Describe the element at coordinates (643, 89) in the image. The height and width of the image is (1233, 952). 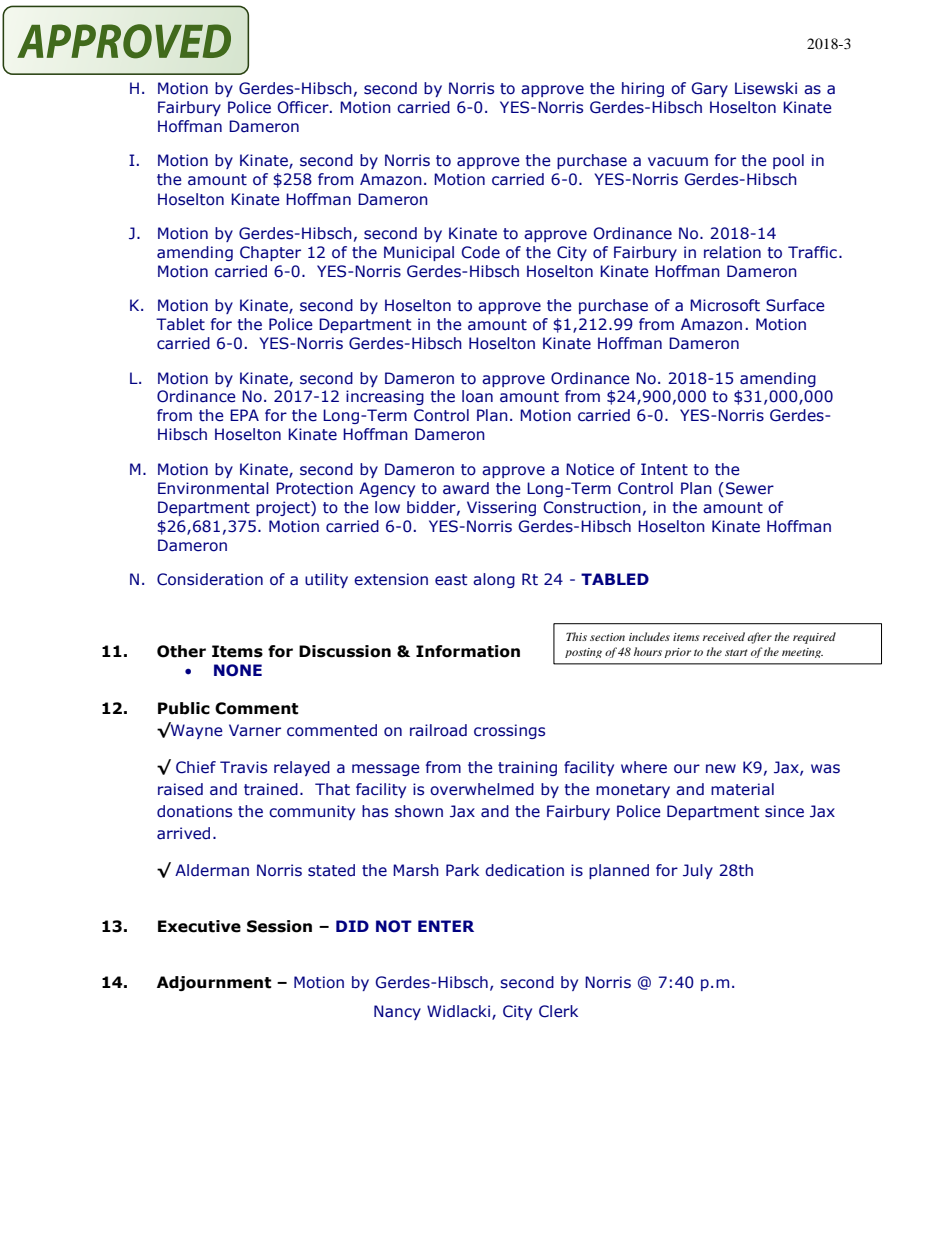
I see `hiring` at that location.
